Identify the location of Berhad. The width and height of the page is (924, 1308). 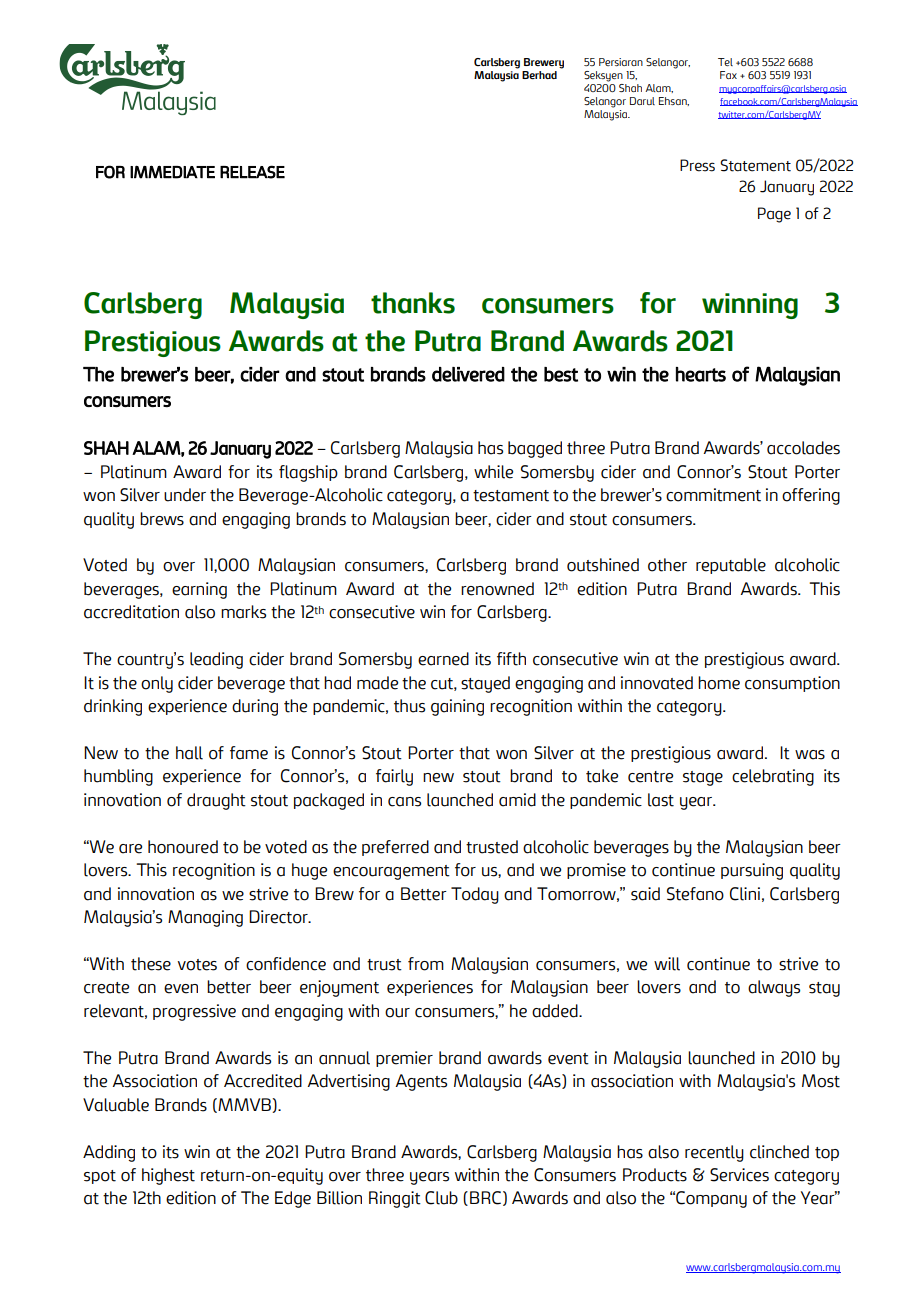
(539, 75).
